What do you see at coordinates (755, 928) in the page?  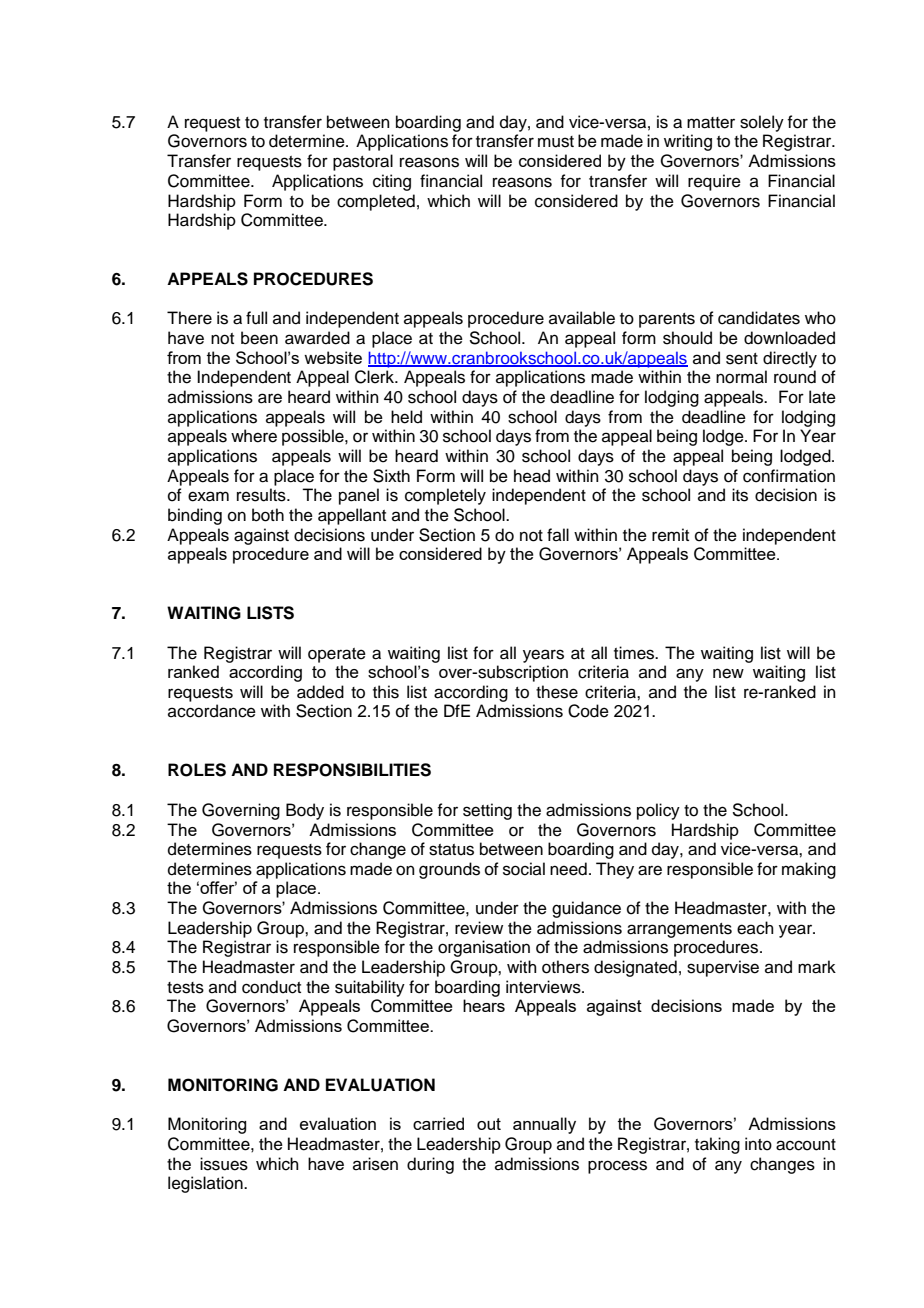 I see `each` at bounding box center [755, 928].
